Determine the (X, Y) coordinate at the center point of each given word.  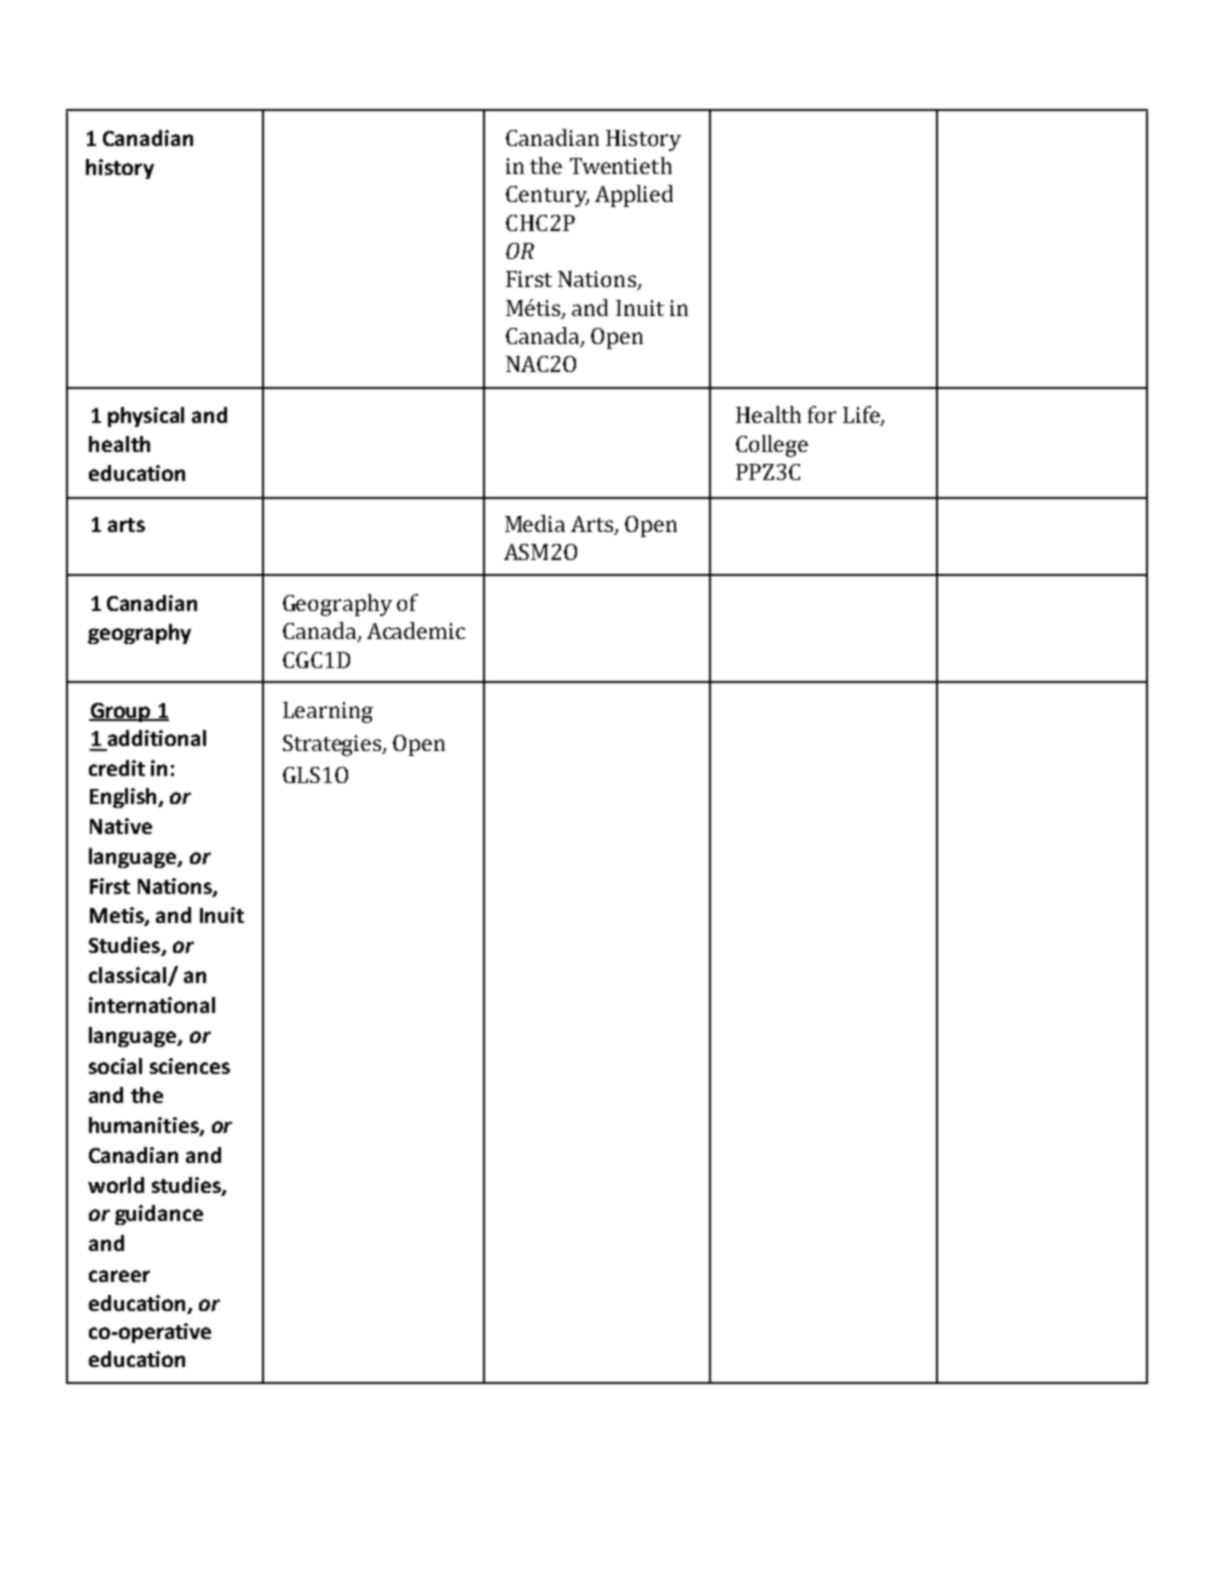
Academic (416, 630)
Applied (634, 196)
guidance (159, 1215)
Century (547, 196)
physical (146, 417)
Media (535, 523)
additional (157, 738)
